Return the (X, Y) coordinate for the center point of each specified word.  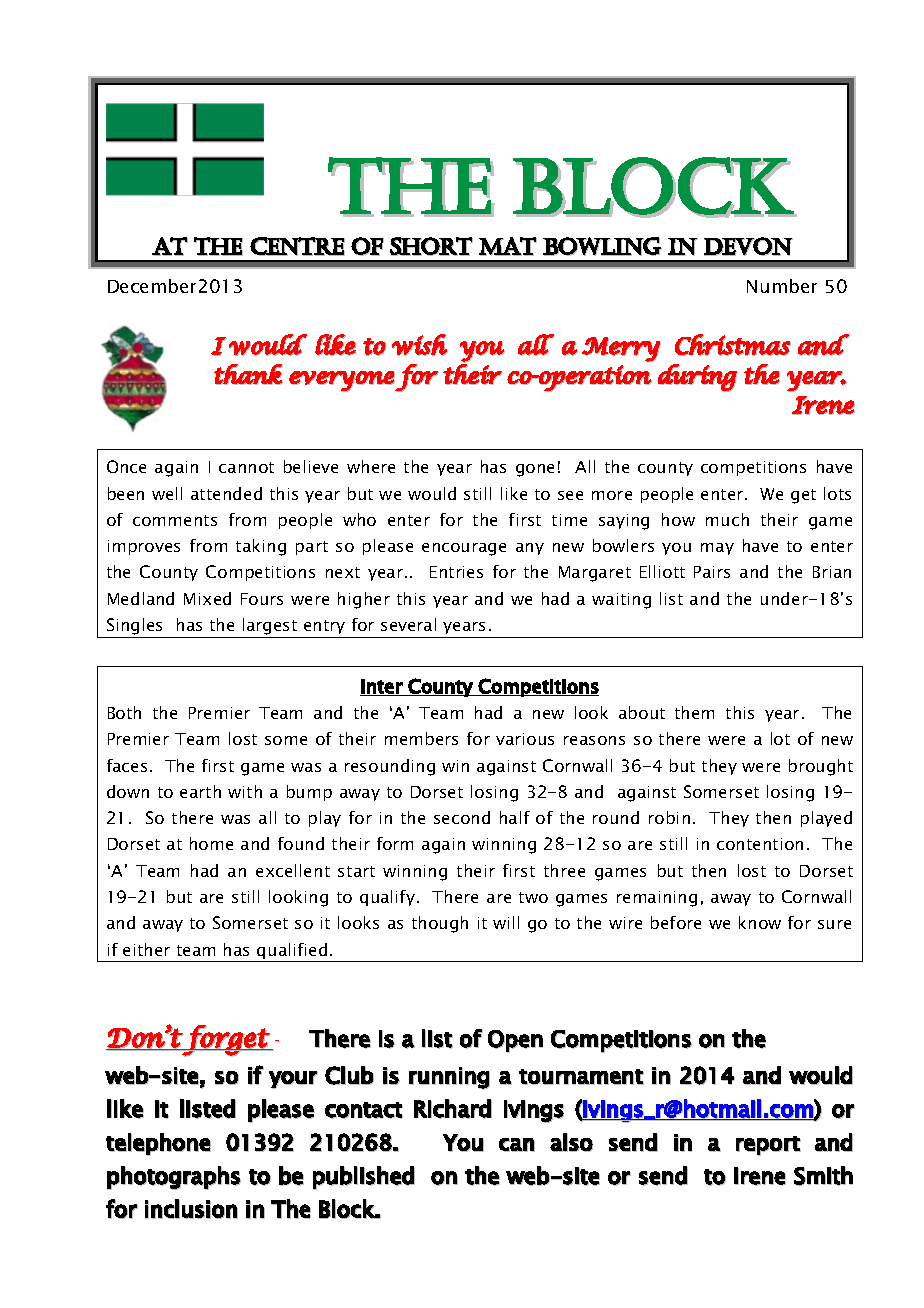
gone (535, 470)
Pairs (712, 572)
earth (200, 791)
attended (226, 493)
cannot (246, 467)
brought (821, 767)
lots (837, 493)
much (727, 519)
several (408, 624)
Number (782, 286)
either (146, 949)
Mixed (207, 598)
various (525, 739)
